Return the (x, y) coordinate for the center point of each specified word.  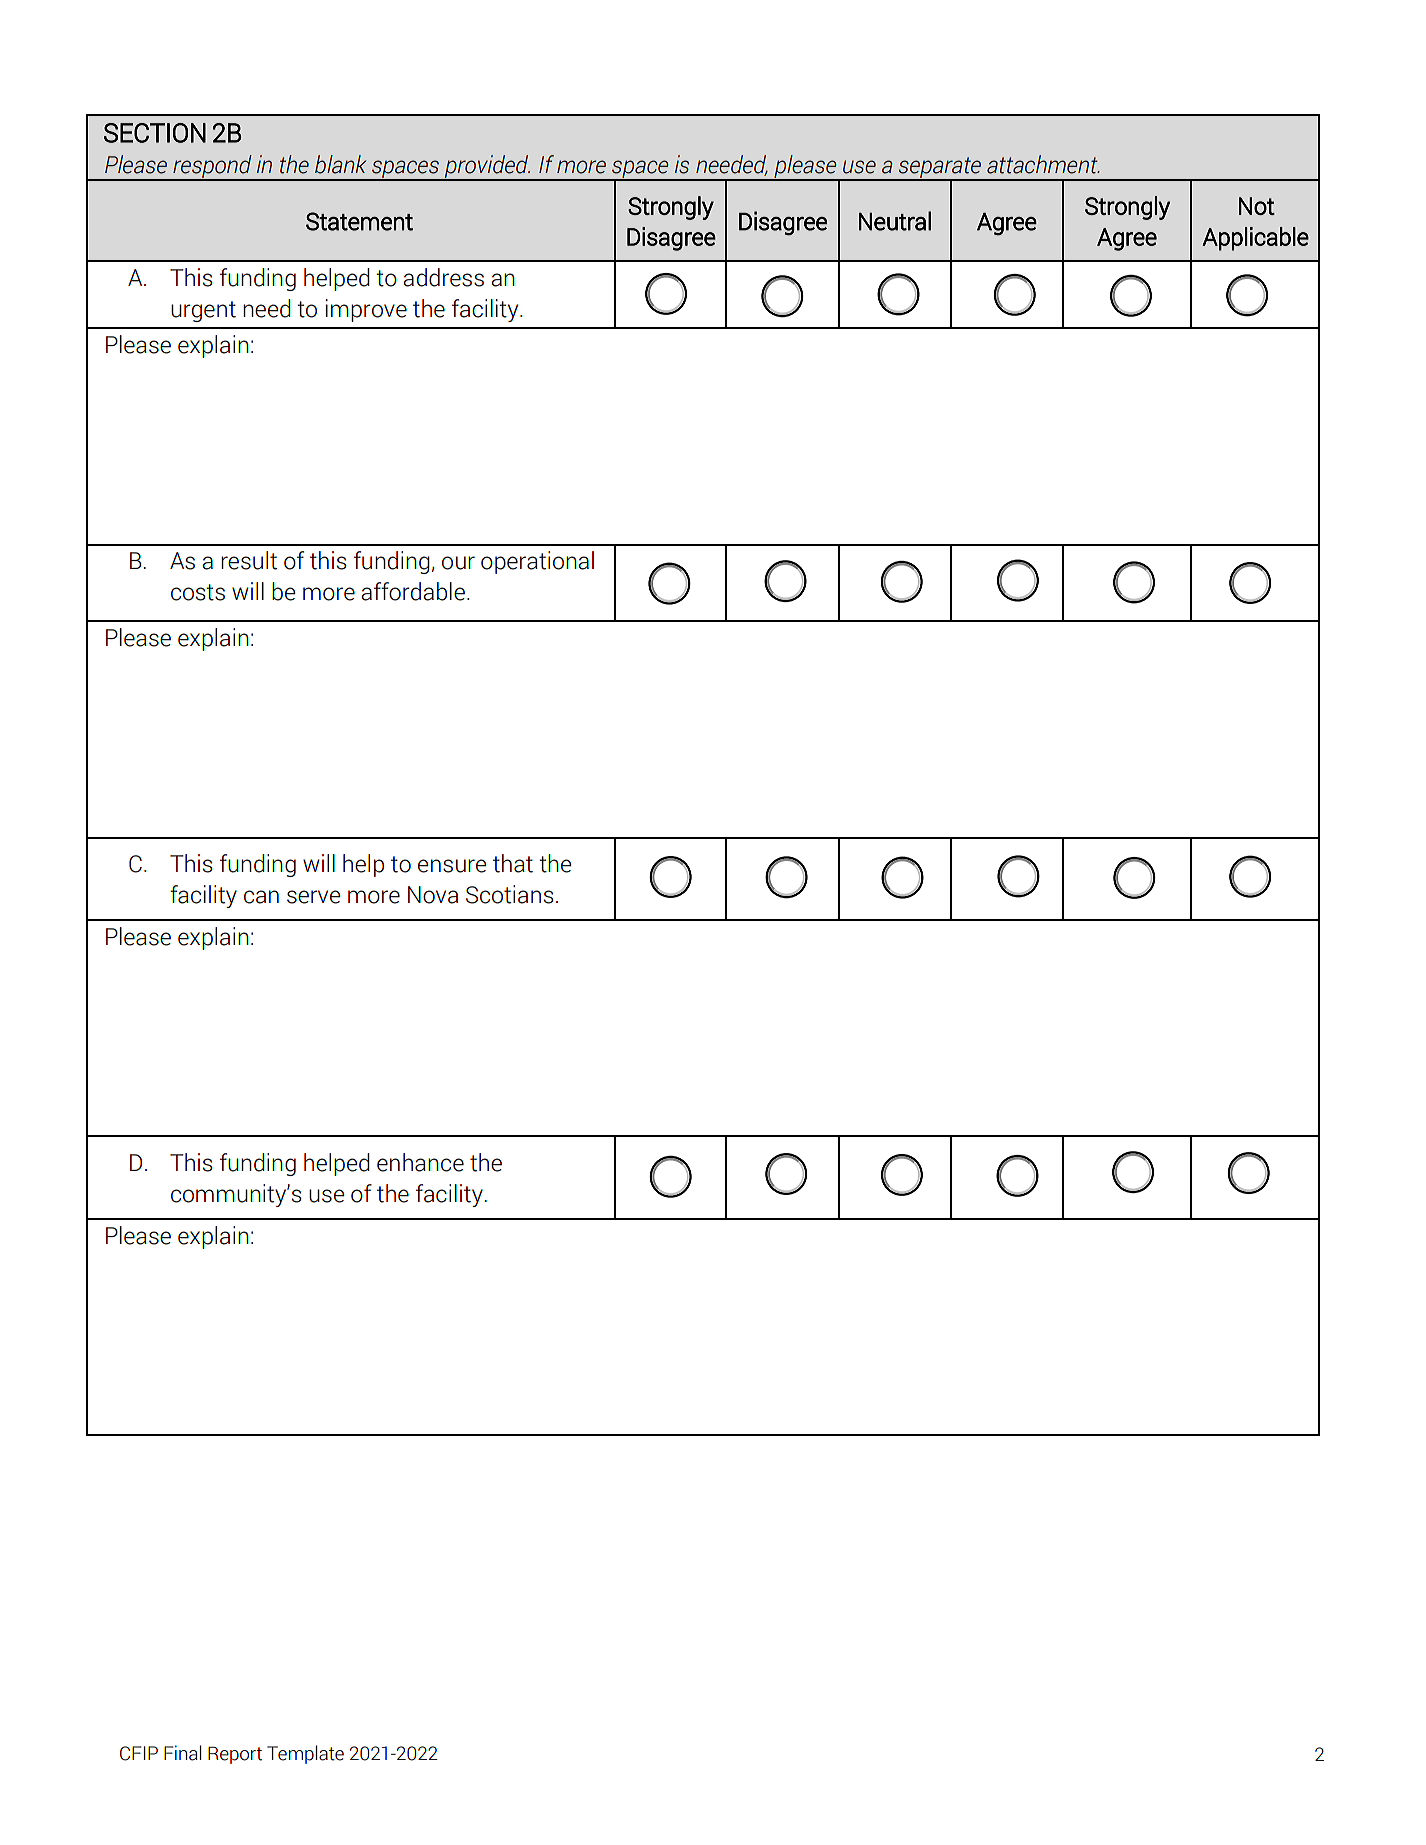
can (261, 897)
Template (305, 1754)
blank (340, 164)
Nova (433, 895)
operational (537, 562)
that (513, 863)
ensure (452, 866)
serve (313, 897)
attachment (1043, 164)
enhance (420, 1162)
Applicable (1255, 239)
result (249, 560)
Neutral (895, 221)
